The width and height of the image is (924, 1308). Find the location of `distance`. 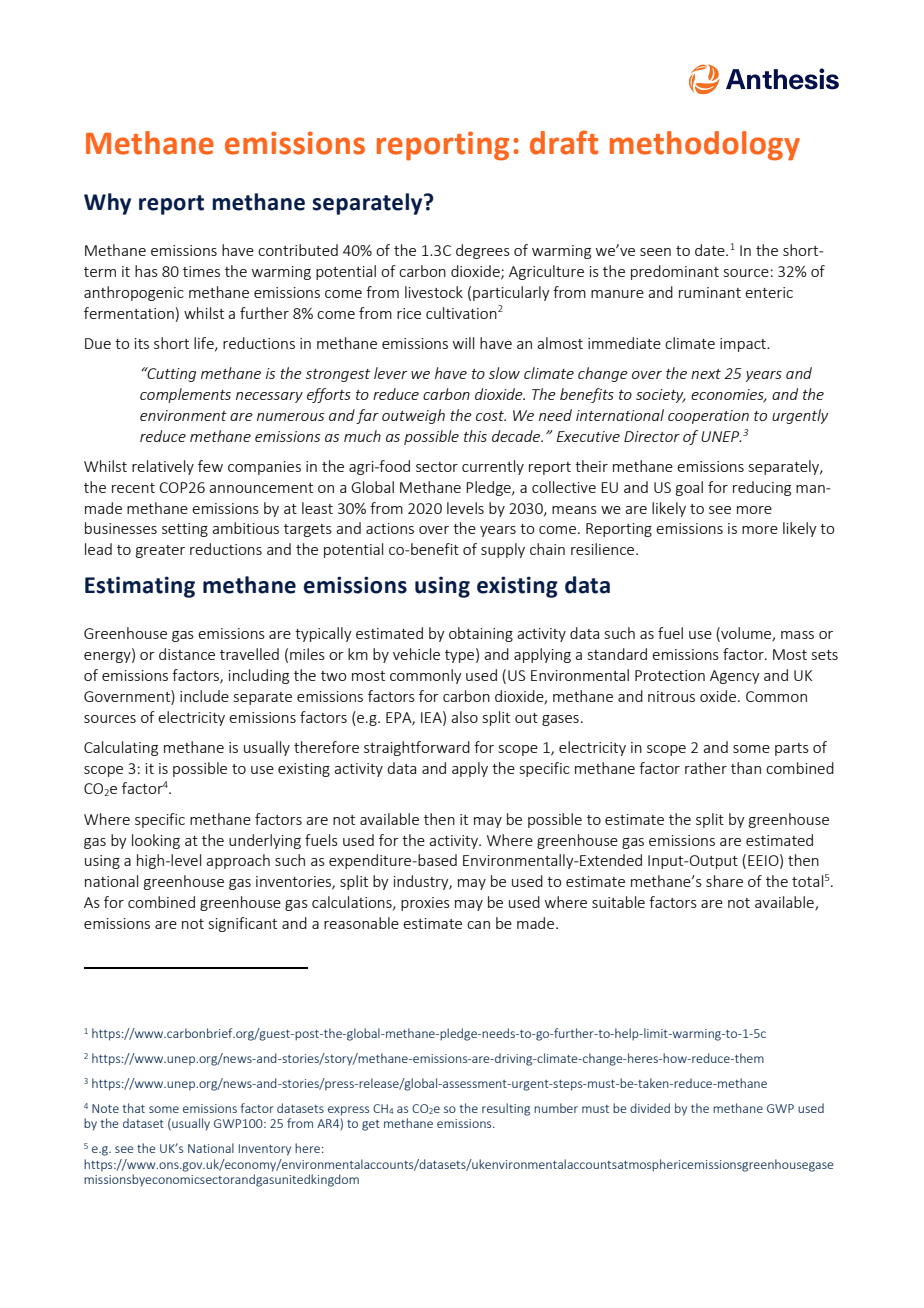

distance is located at coordinates (187, 654).
